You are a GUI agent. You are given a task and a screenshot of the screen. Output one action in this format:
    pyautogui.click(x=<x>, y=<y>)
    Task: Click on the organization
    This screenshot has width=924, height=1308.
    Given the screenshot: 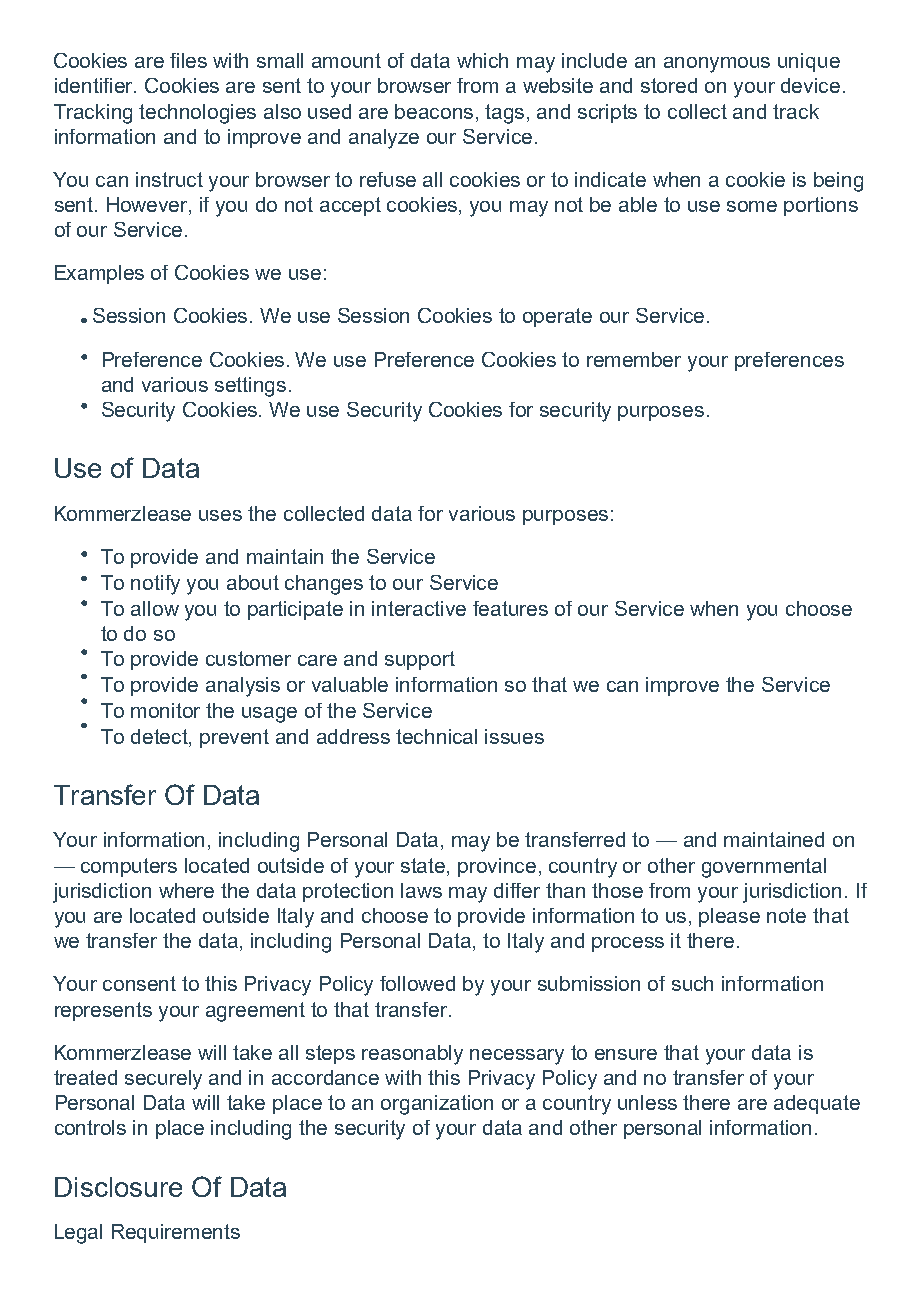 What is the action you would take?
    pyautogui.click(x=437, y=1105)
